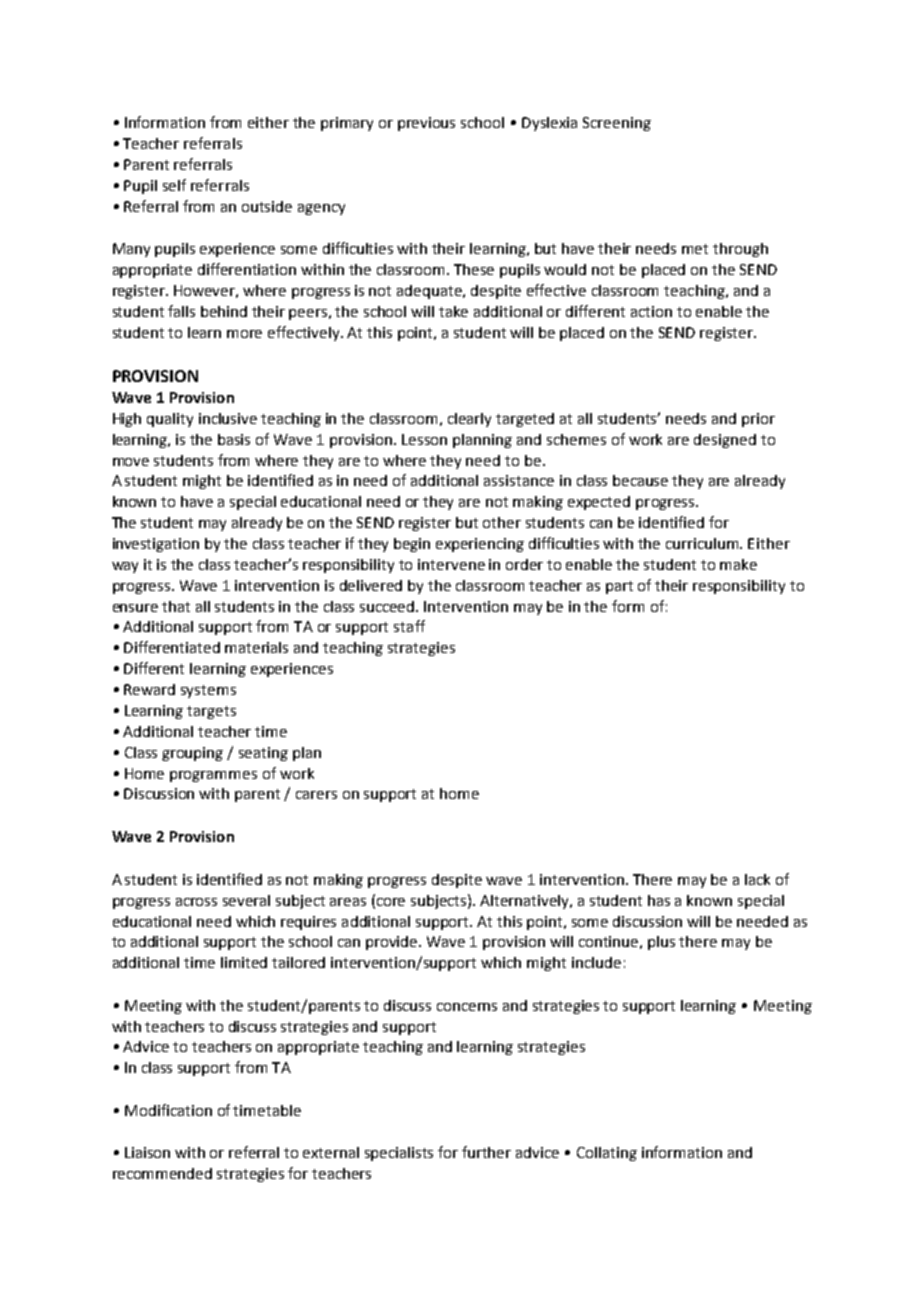 The height and width of the screenshot is (1308, 924). Describe the element at coordinates (168, 1110) in the screenshot. I see `Modification` at that location.
